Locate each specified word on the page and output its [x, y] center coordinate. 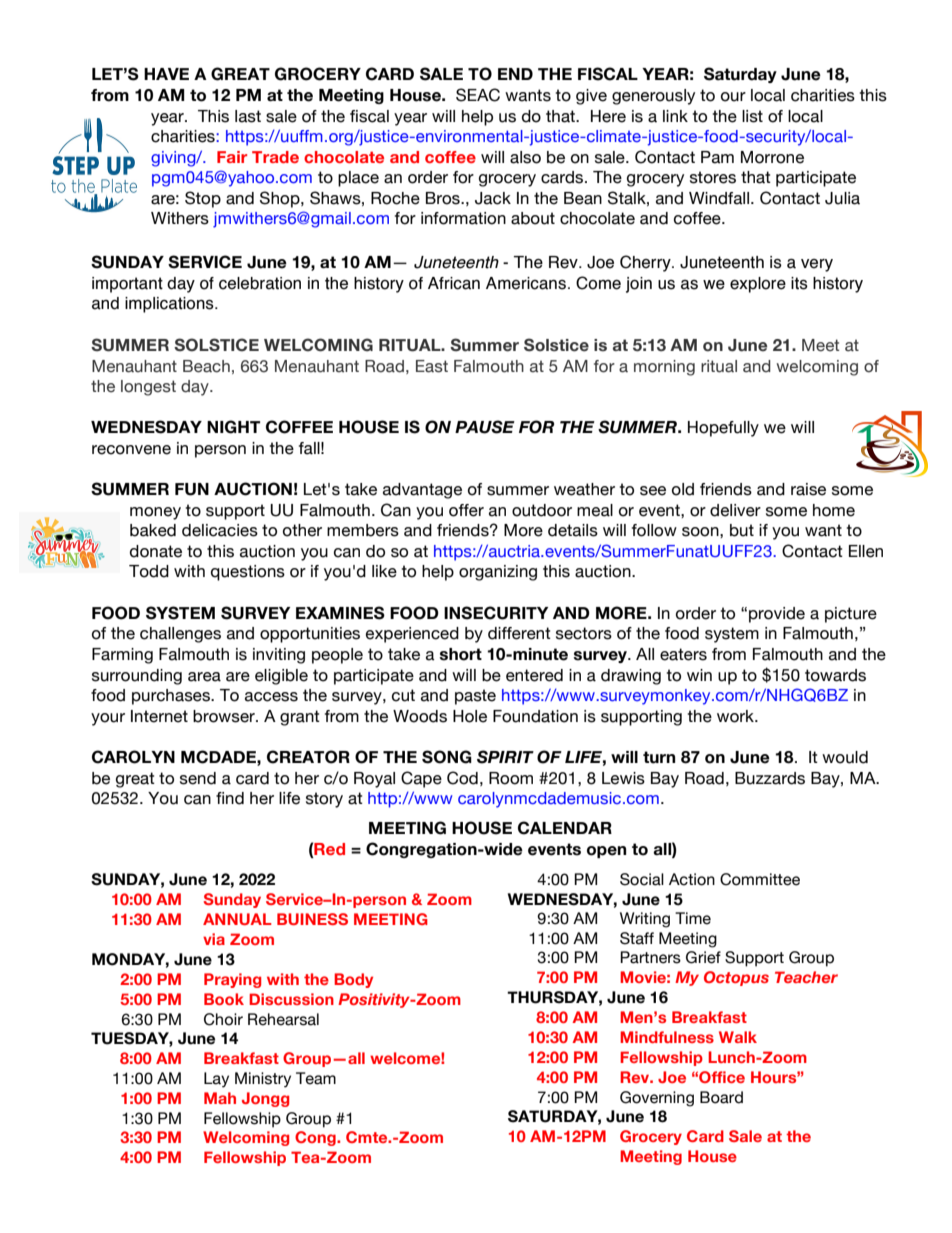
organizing [498, 573]
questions [248, 573]
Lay [216, 1080]
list [752, 116]
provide [777, 615]
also [525, 157]
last [248, 116]
